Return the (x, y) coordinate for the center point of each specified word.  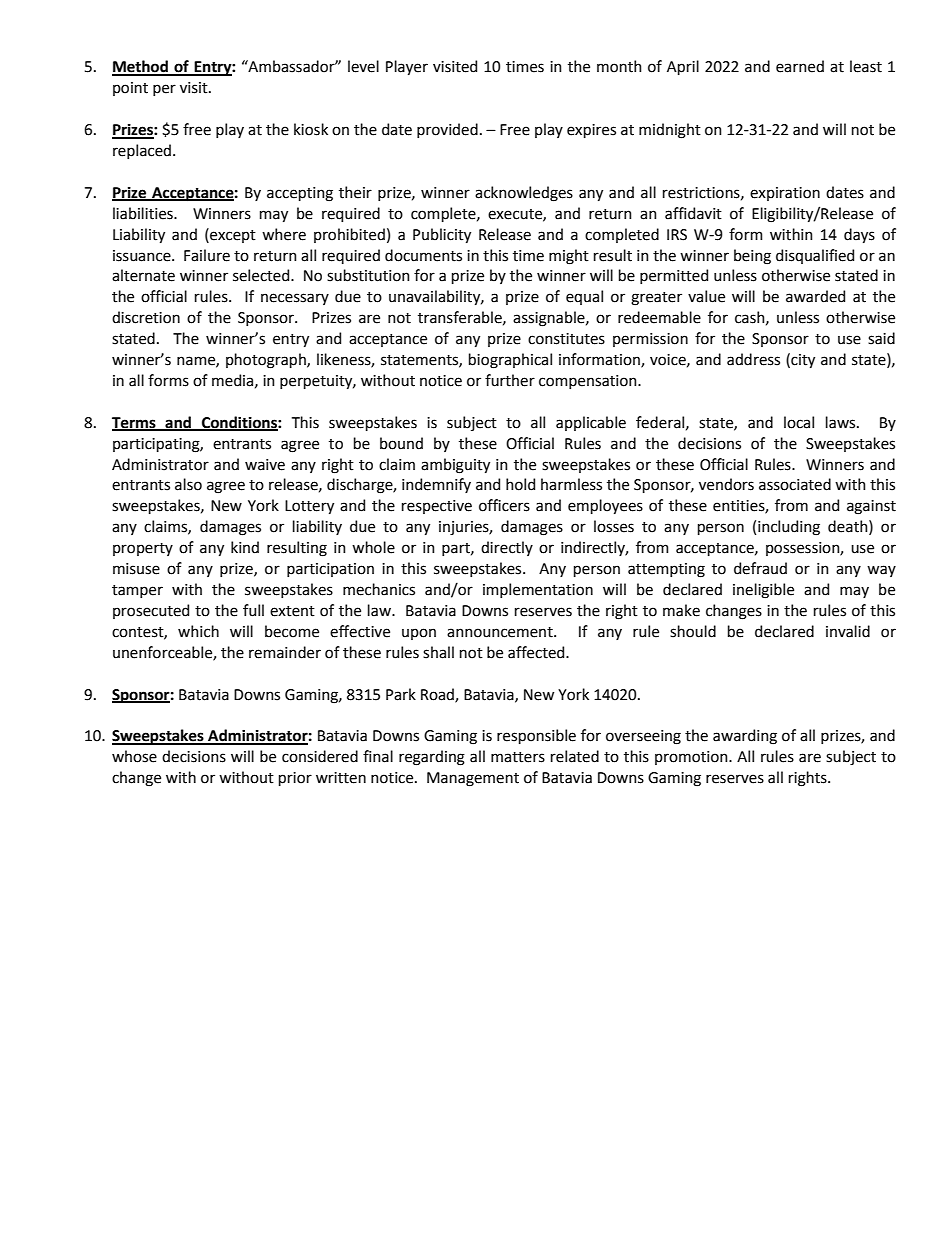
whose (134, 756)
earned (800, 66)
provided (447, 130)
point (130, 89)
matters (518, 757)
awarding (745, 737)
